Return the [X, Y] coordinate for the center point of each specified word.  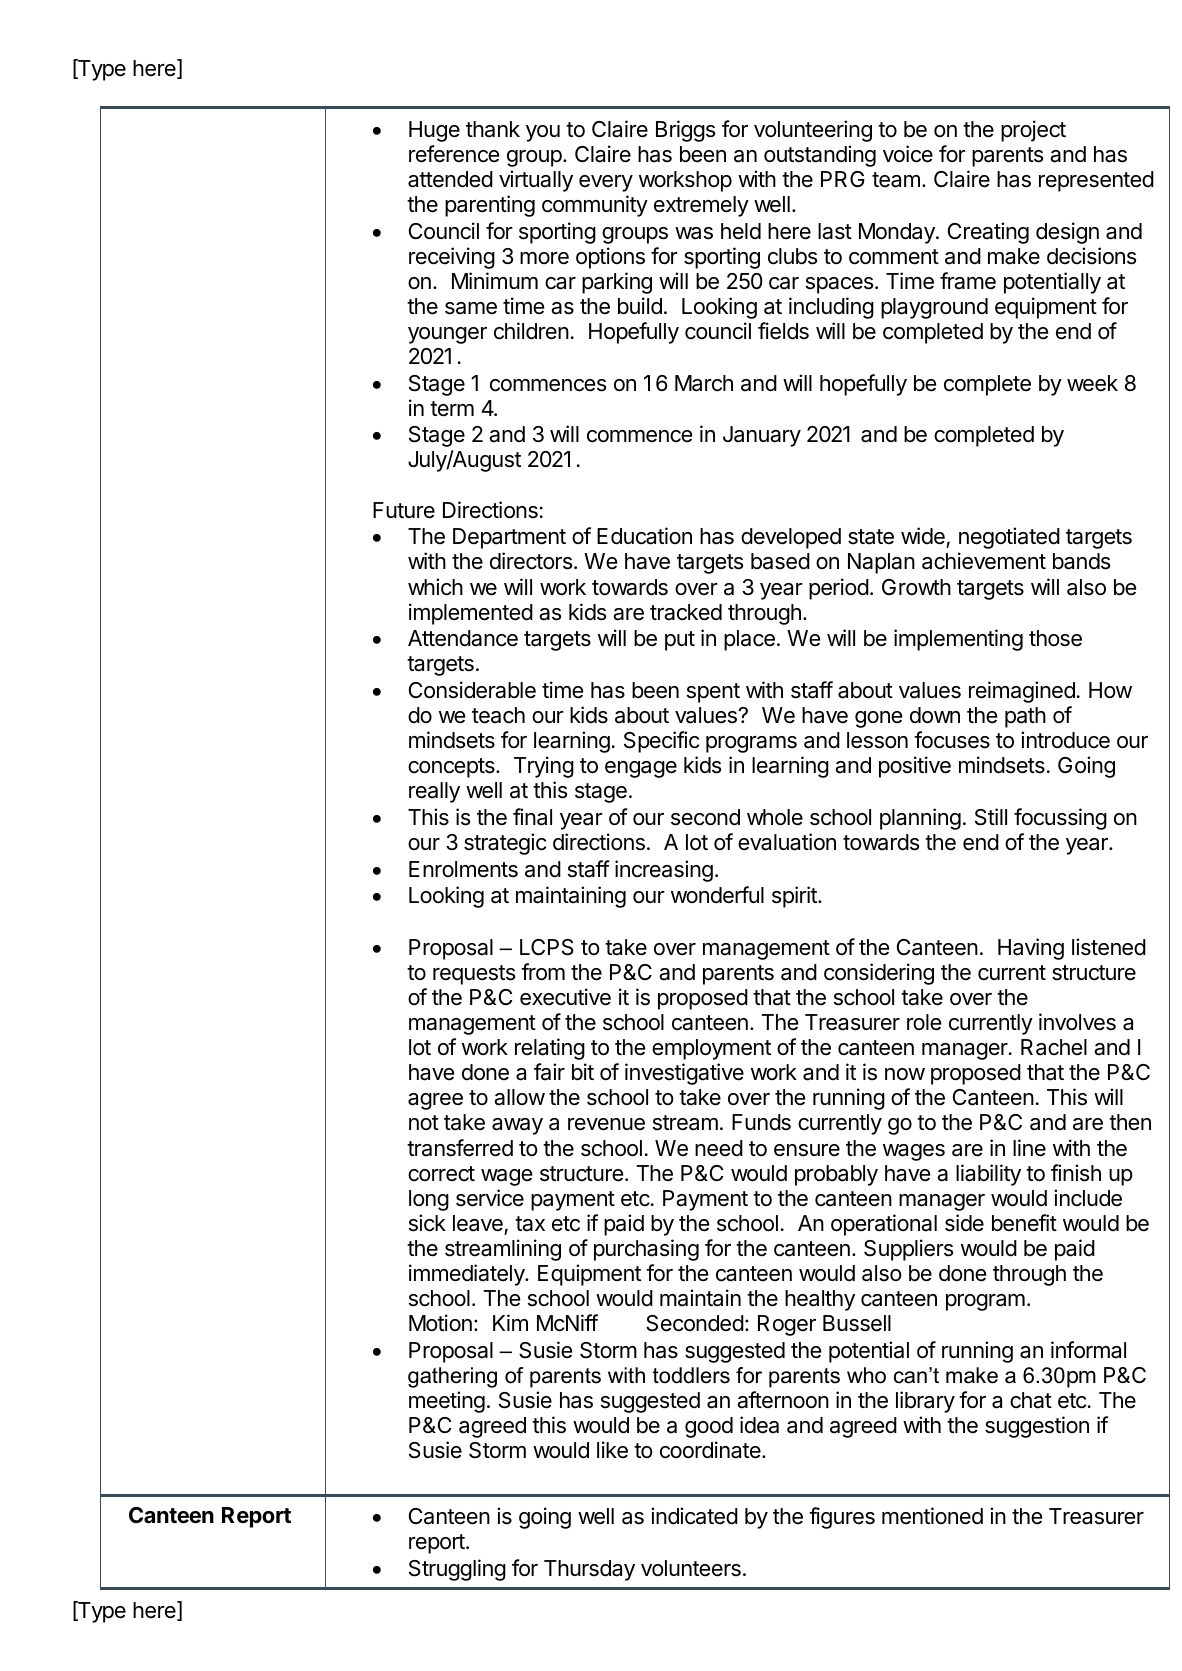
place [749, 640]
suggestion [1037, 1427]
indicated [694, 1516]
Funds [761, 1122]
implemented [471, 614]
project [1033, 131]
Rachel [1054, 1047]
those [1055, 638]
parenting [490, 206]
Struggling [457, 1570]
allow [519, 1097]
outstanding [820, 156]
